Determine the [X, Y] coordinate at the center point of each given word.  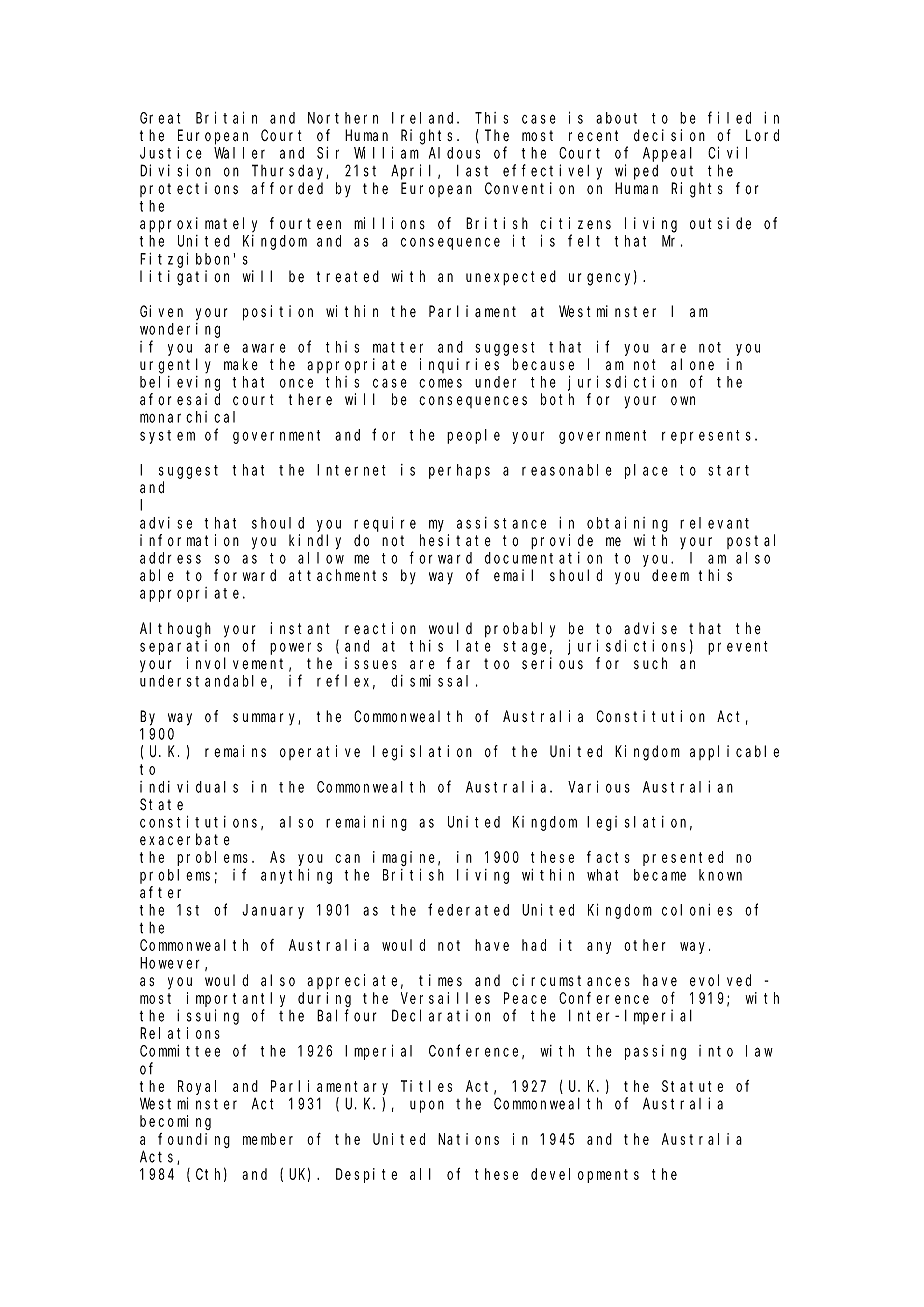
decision [669, 135]
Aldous [454, 153]
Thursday [290, 172]
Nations [468, 1139]
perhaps [459, 471]
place [646, 471]
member [268, 1139]
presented [683, 858]
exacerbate [185, 839]
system [167, 437]
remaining [366, 823]
